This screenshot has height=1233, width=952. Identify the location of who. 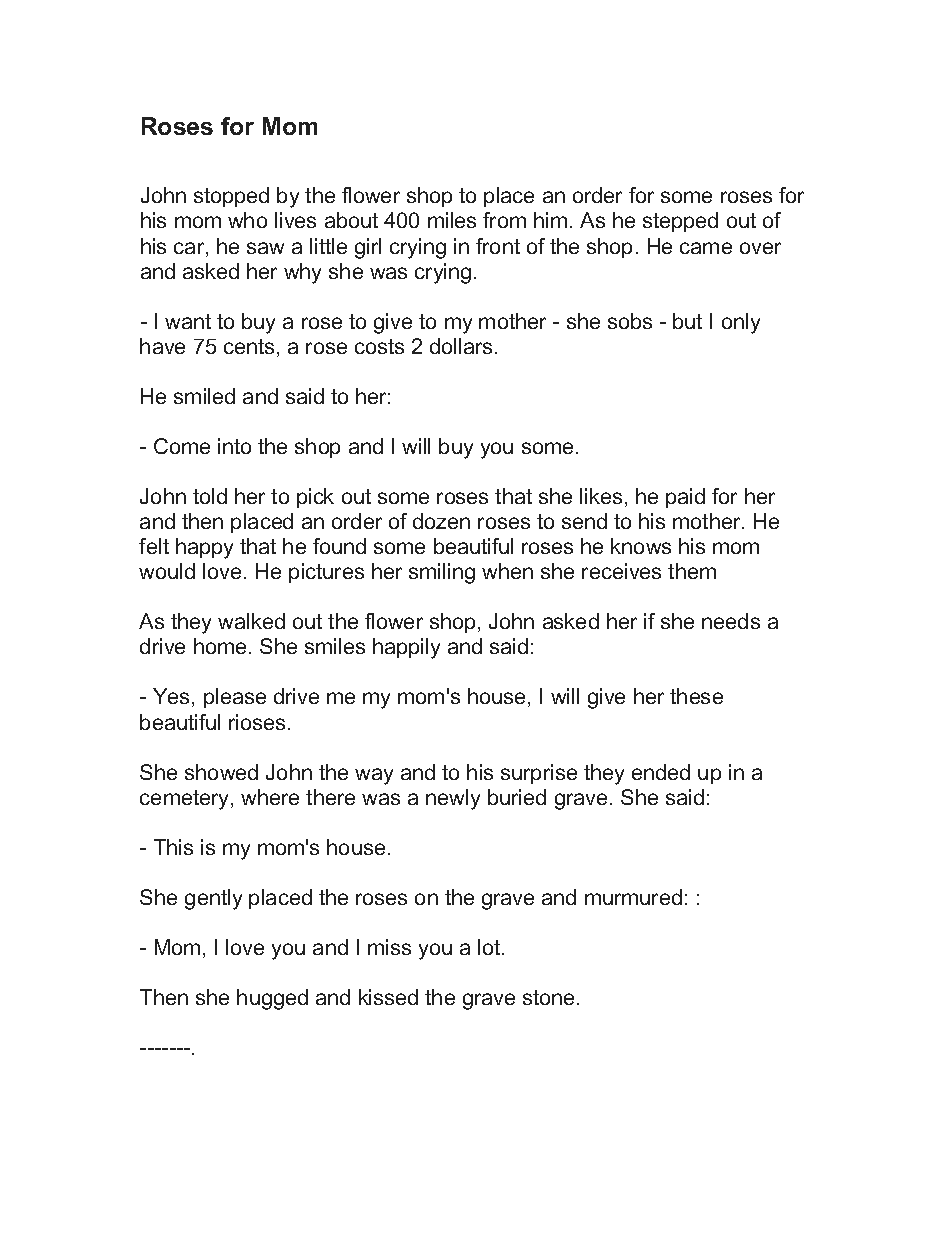
(247, 220).
